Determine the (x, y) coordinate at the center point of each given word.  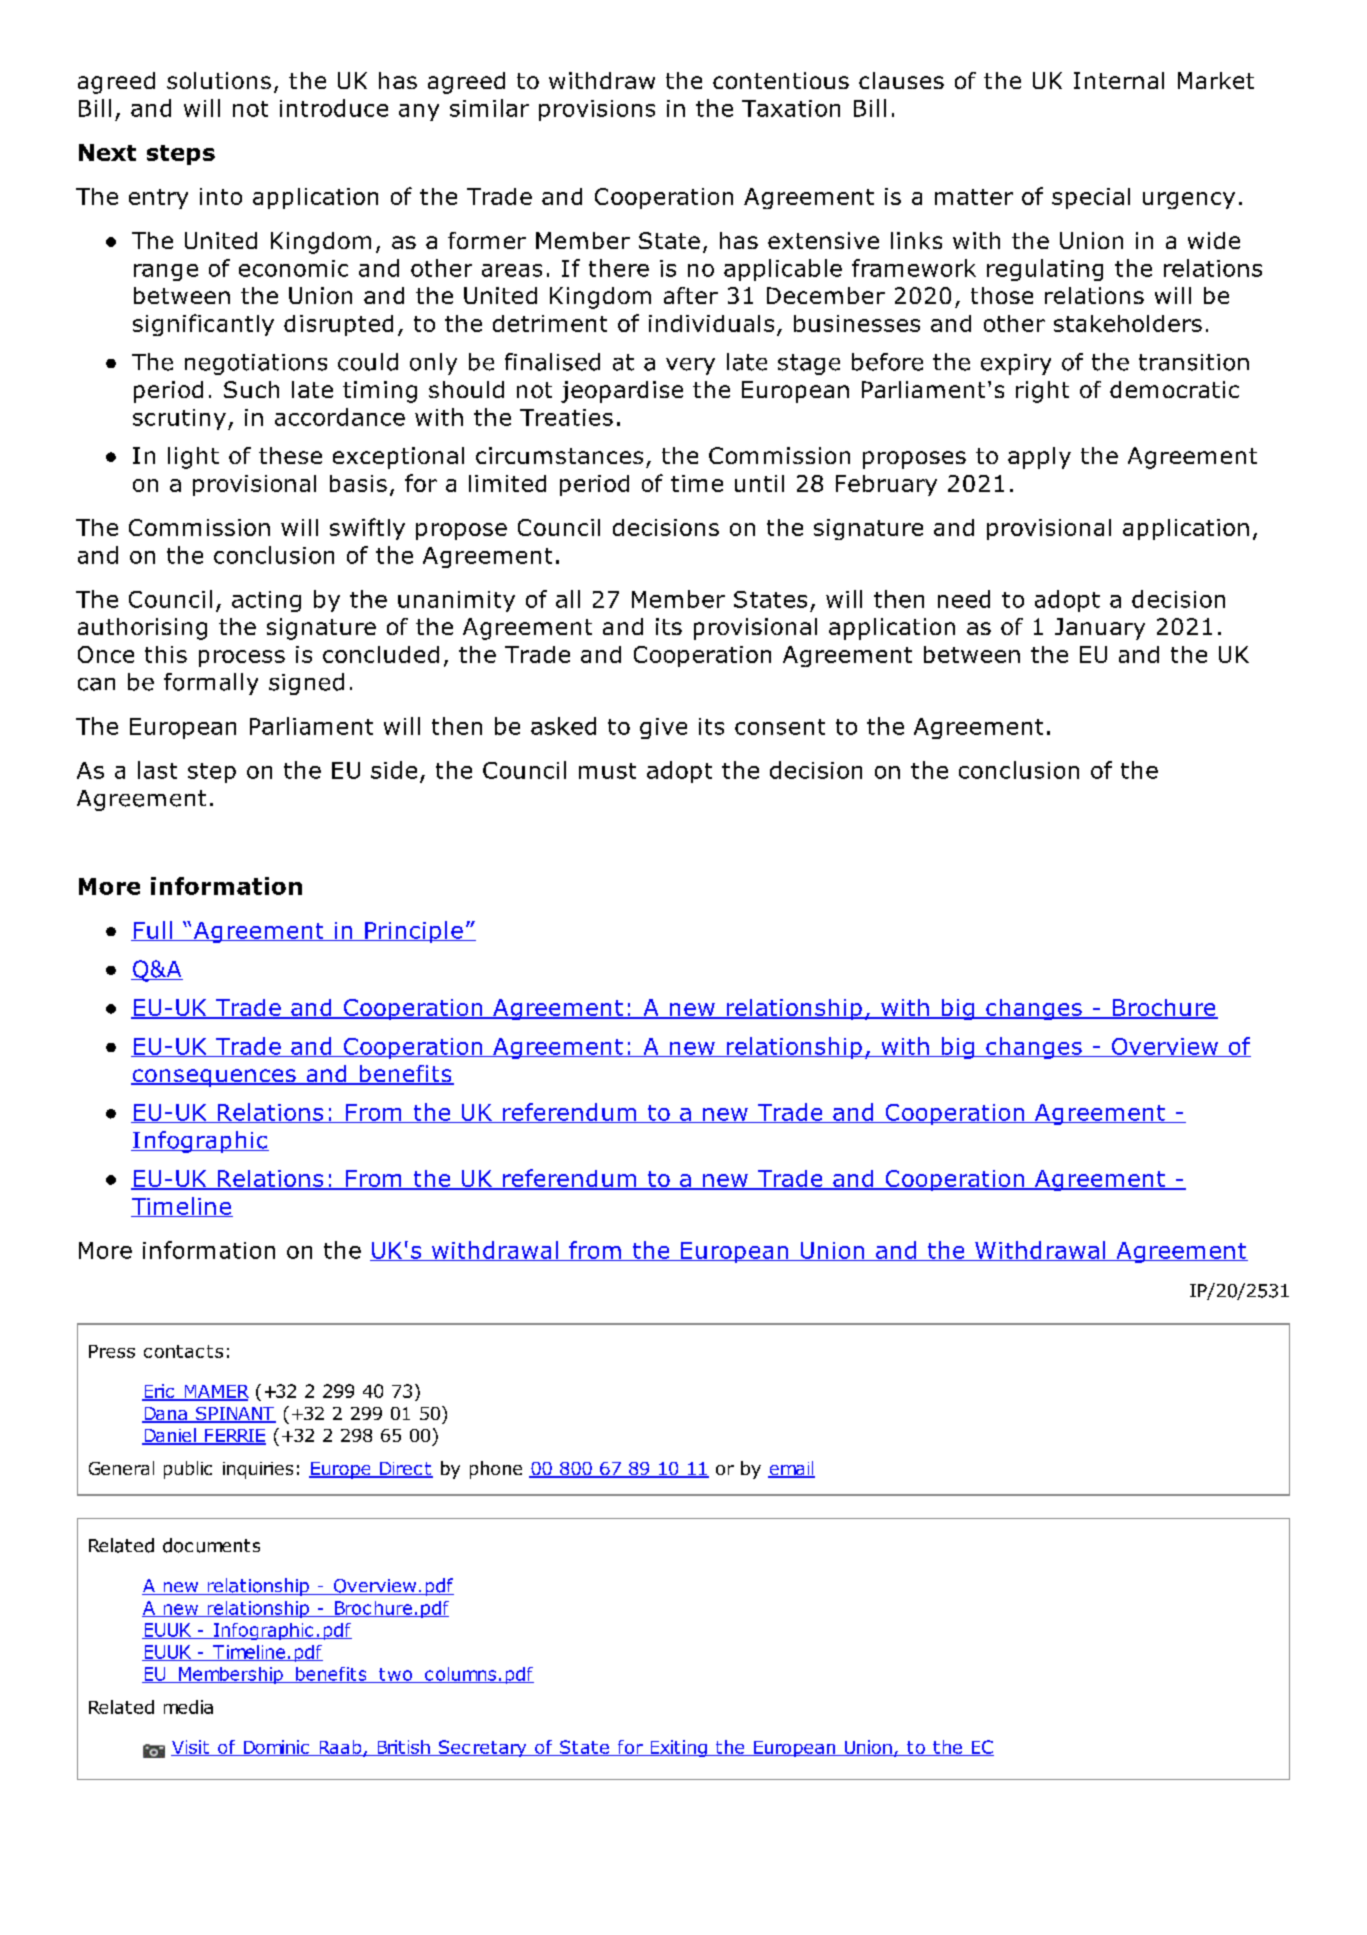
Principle (414, 932)
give (663, 728)
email (791, 1469)
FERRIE (234, 1436)
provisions (597, 110)
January (1100, 629)
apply (1039, 458)
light (193, 458)
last (157, 770)
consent (780, 727)
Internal (1119, 80)
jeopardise (622, 392)
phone (496, 1470)
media (188, 1707)
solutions (219, 80)
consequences (214, 1078)
